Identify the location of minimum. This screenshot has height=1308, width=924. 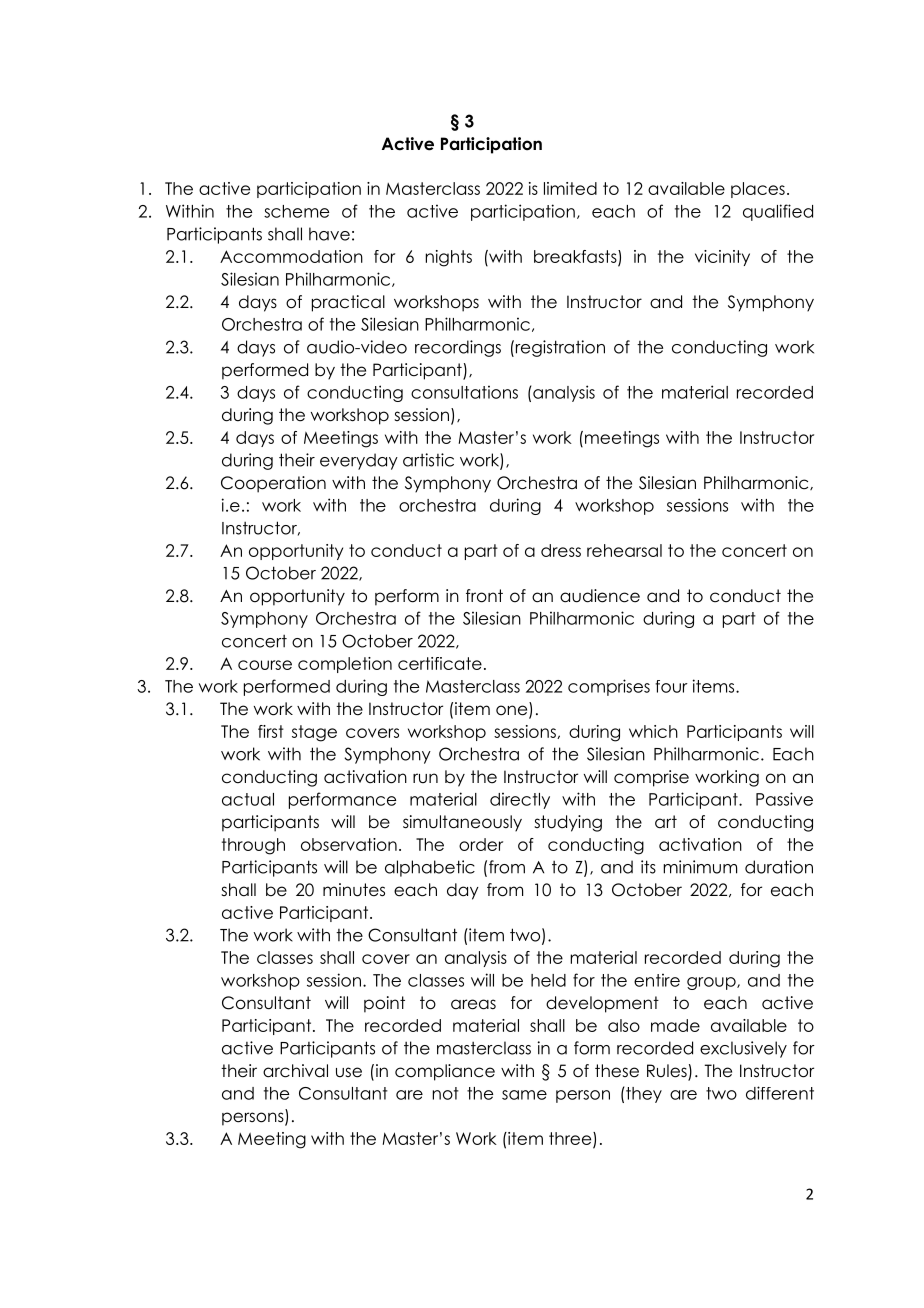
(700, 867).
